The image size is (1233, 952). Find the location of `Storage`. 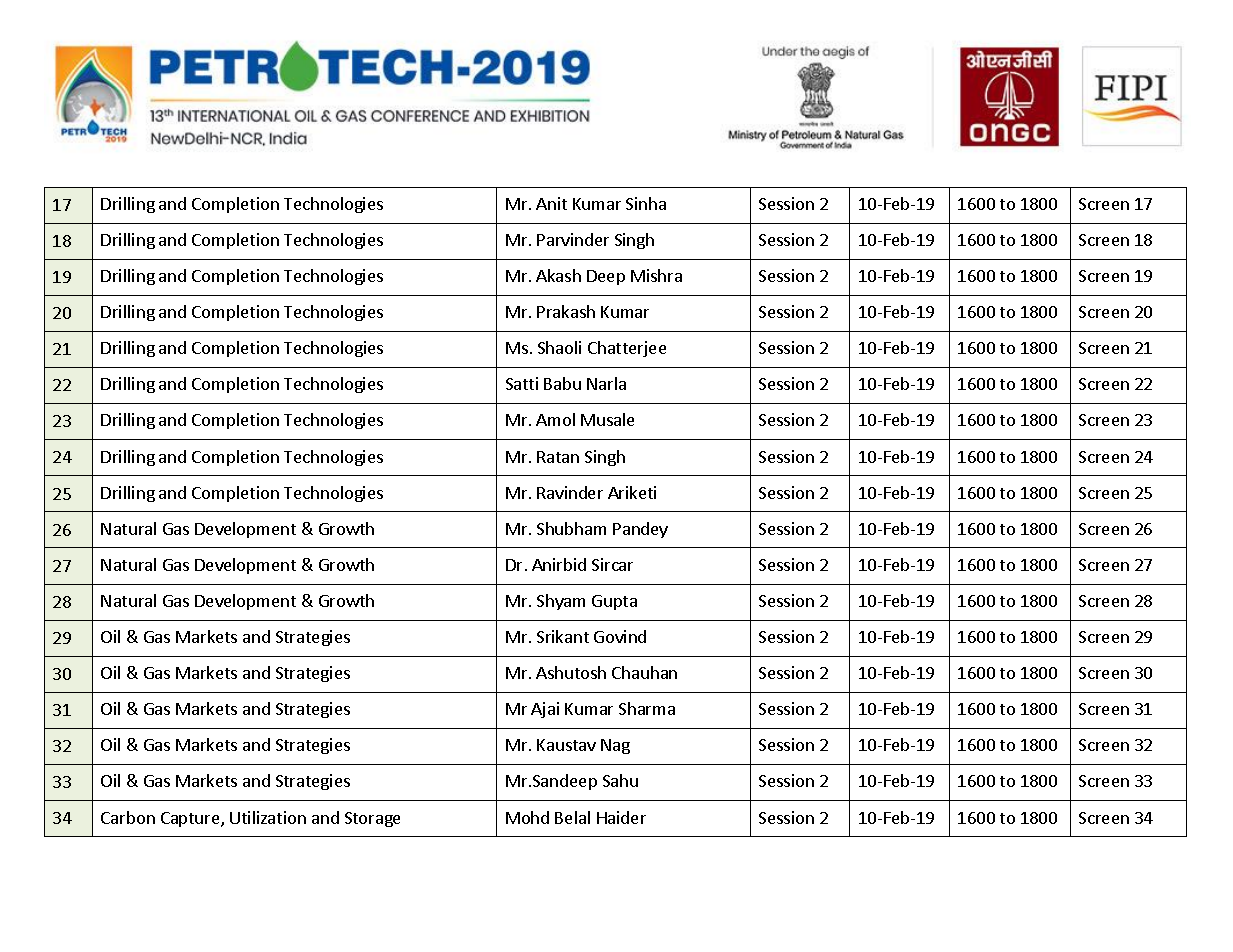

Storage is located at coordinates (372, 819).
